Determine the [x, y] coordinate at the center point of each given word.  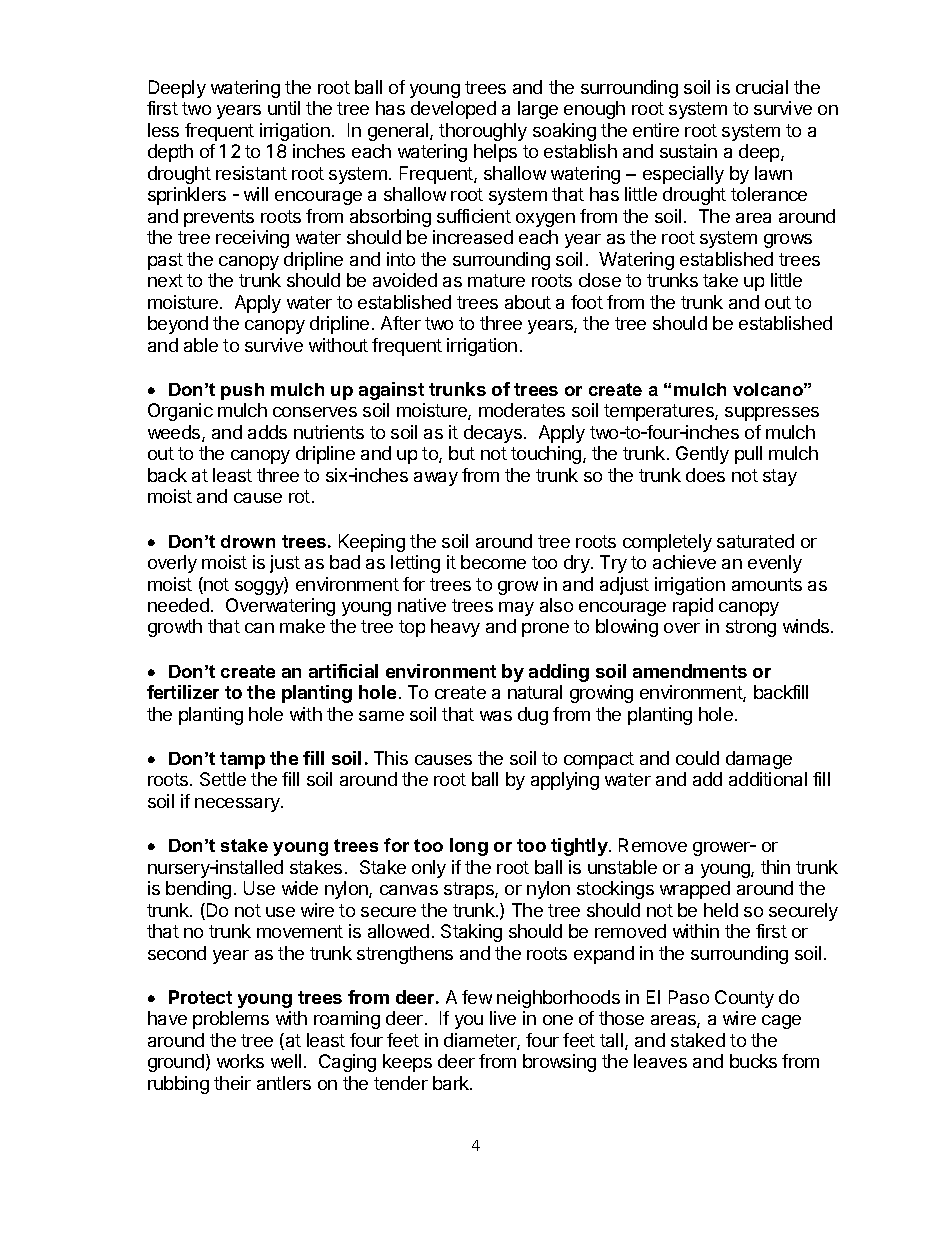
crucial [762, 87]
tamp [242, 760]
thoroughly [483, 132]
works [240, 1061]
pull [748, 455]
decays [493, 434]
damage [759, 760]
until [284, 108]
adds [267, 432]
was [496, 716]
